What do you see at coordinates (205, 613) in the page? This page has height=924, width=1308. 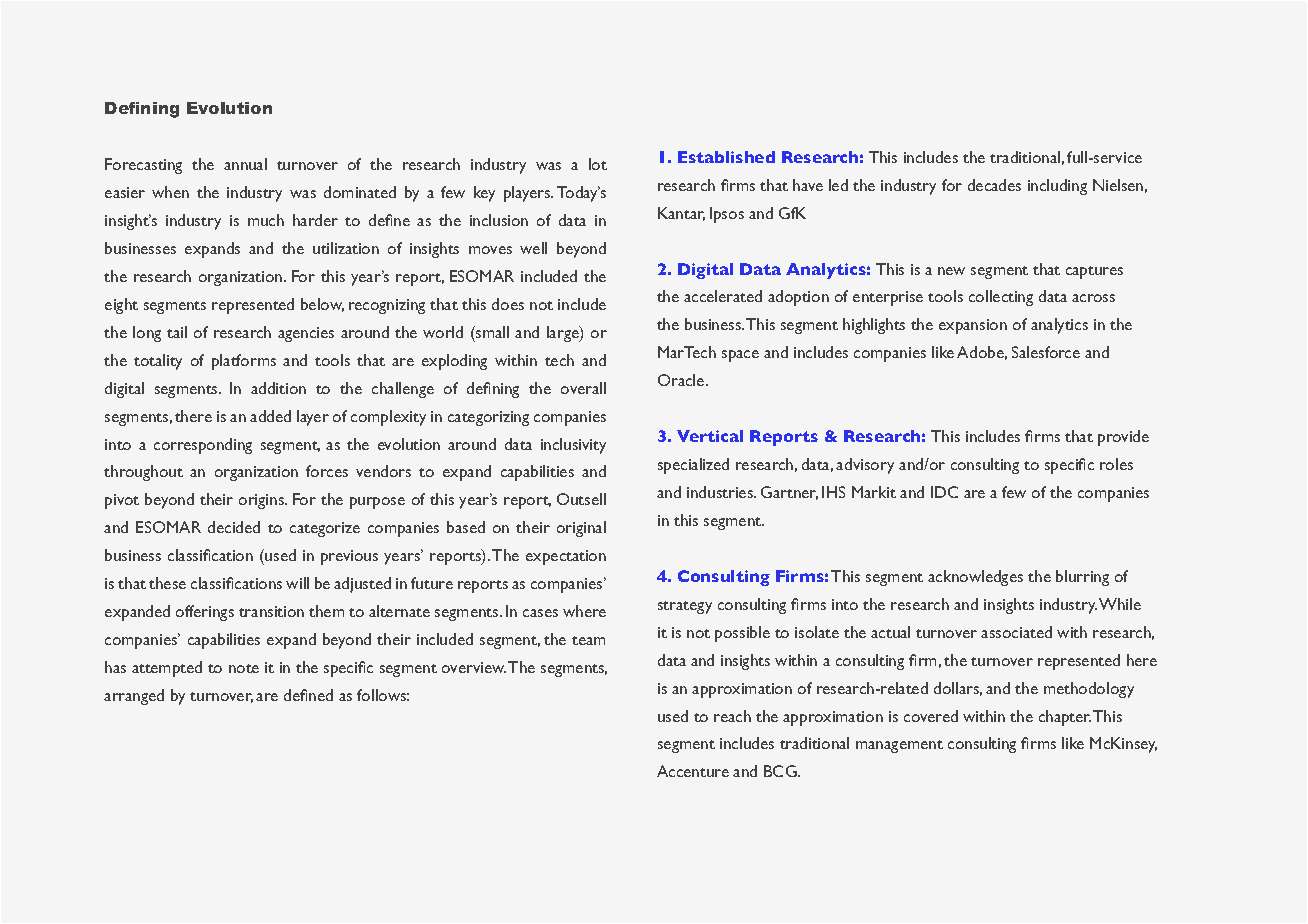 I see `offerings` at bounding box center [205, 613].
